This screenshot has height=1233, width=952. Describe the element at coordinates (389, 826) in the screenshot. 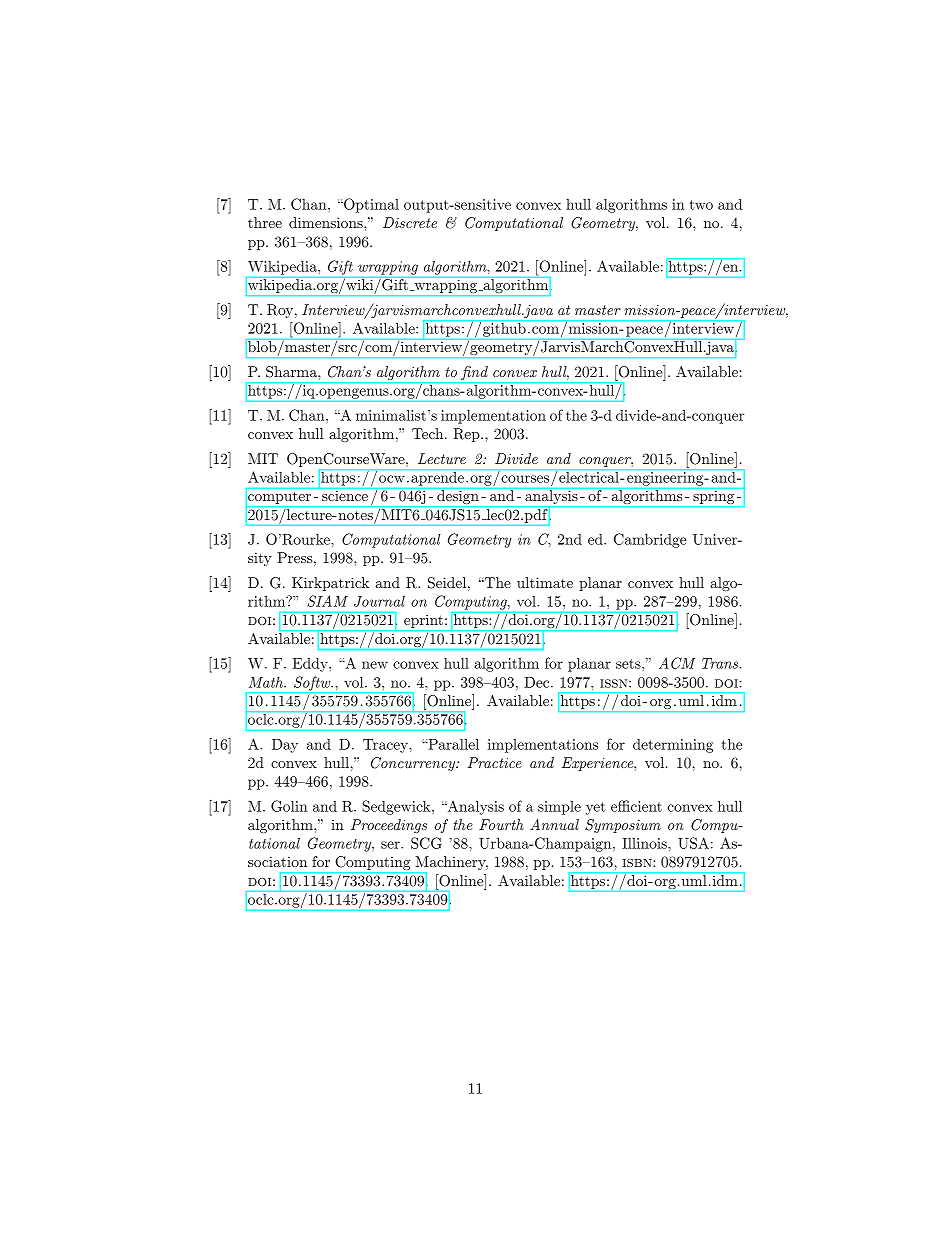

I see `Proceedings` at that location.
